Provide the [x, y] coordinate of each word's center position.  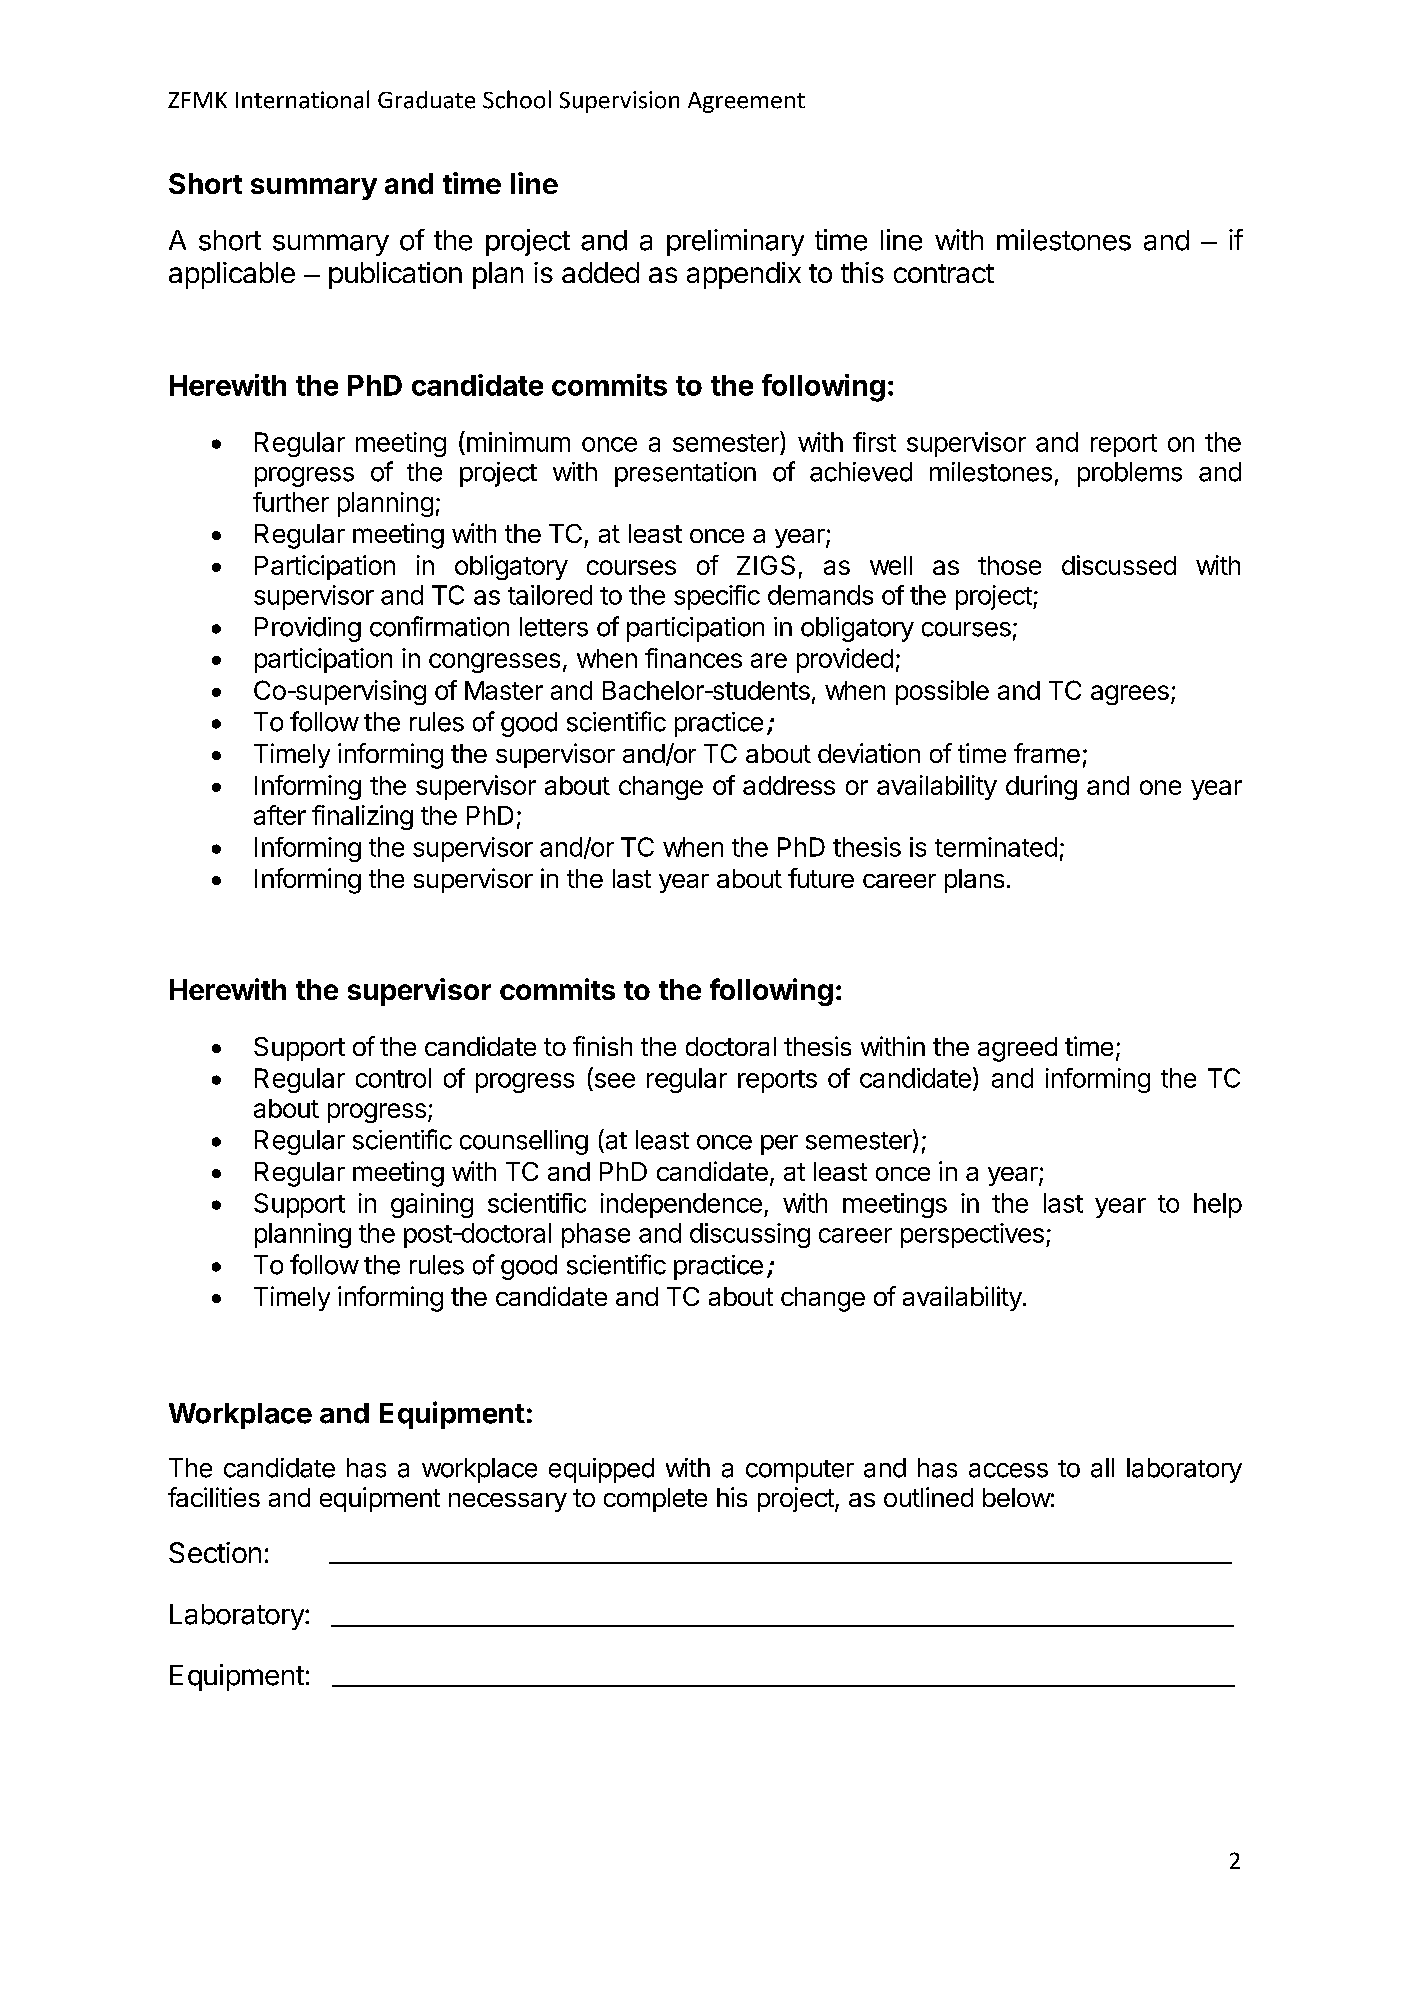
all [1102, 1468]
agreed [1017, 1049]
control [393, 1078]
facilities [214, 1497]
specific [717, 597]
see [615, 1080]
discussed [1119, 565]
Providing [308, 629]
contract [944, 273]
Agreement [746, 102]
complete [655, 1500]
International [302, 99]
